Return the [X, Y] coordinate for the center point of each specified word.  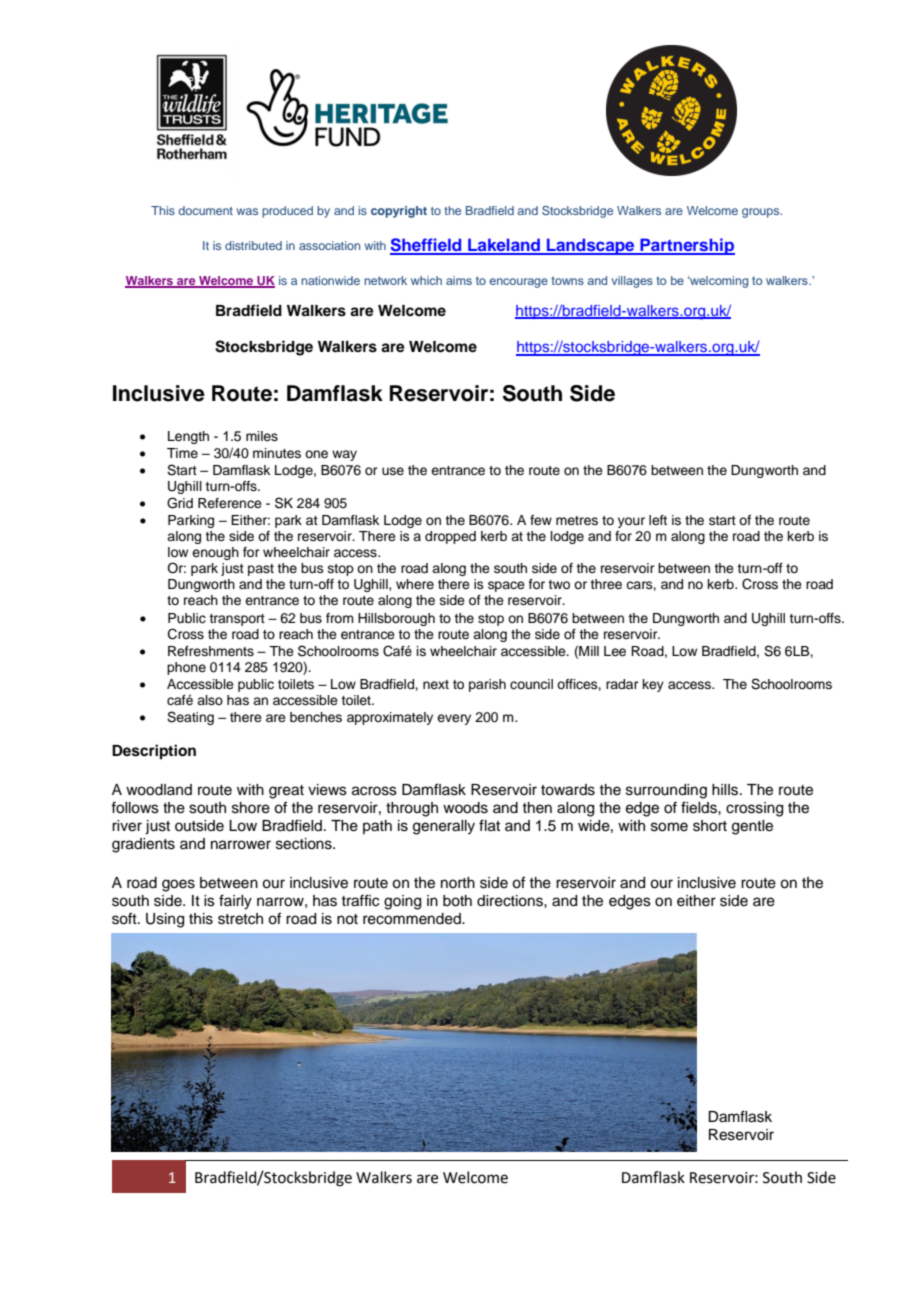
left [658, 520]
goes [178, 885]
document [205, 210]
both [457, 901]
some [669, 827]
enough [215, 553]
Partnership [686, 246]
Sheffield [427, 246]
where [415, 584]
